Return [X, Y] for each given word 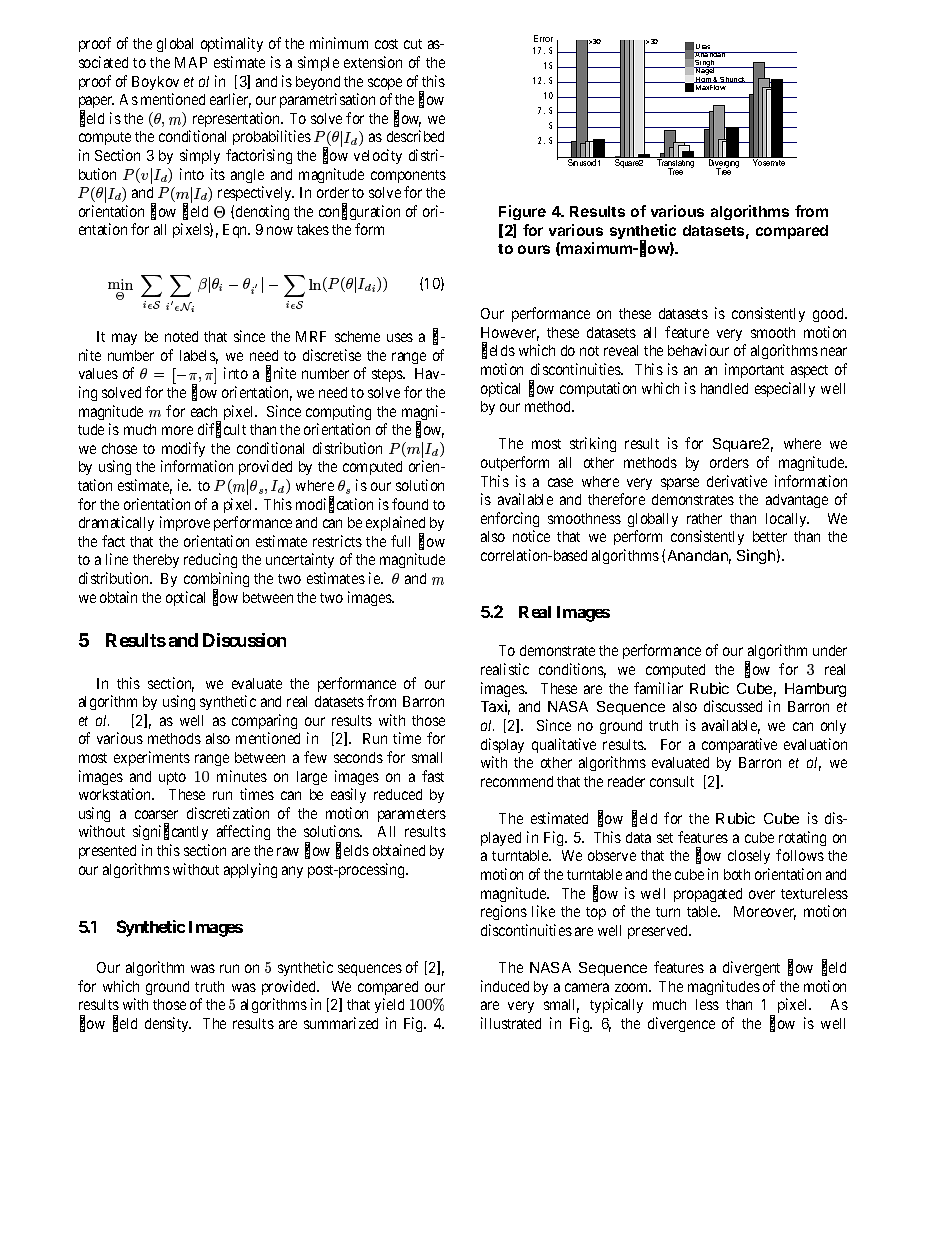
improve [185, 523]
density [168, 1024]
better [770, 536]
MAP [191, 62]
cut [413, 44]
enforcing [510, 519]
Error [543, 38]
